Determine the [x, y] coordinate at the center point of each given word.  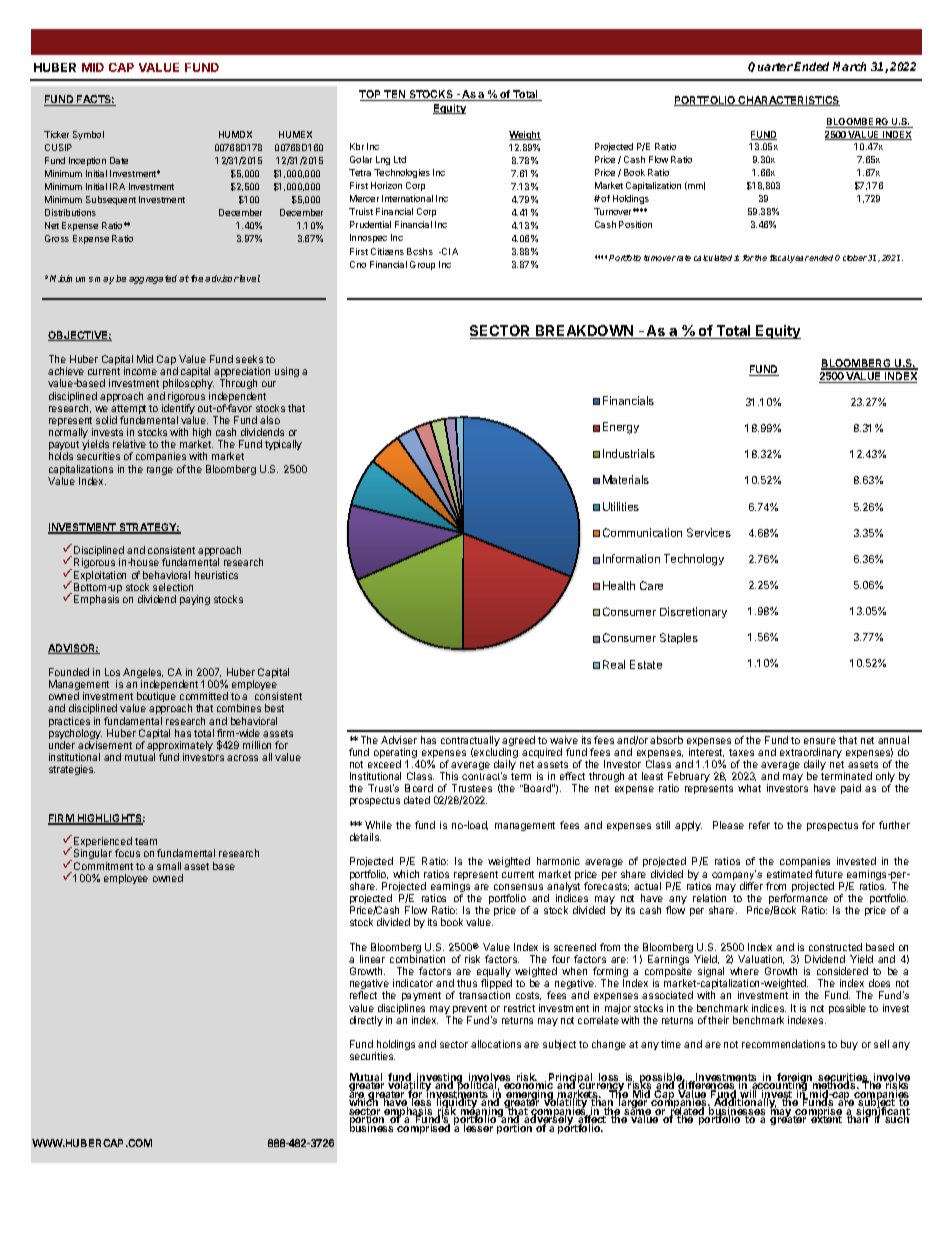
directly [366, 1021]
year [800, 259]
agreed [518, 742]
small [169, 866]
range [160, 471]
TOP [371, 95]
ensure [820, 741]
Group [422, 265]
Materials [626, 479]
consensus [518, 887]
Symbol [88, 135]
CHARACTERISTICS [788, 101]
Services [709, 532]
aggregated [154, 279]
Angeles [143, 674]
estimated [789, 874]
